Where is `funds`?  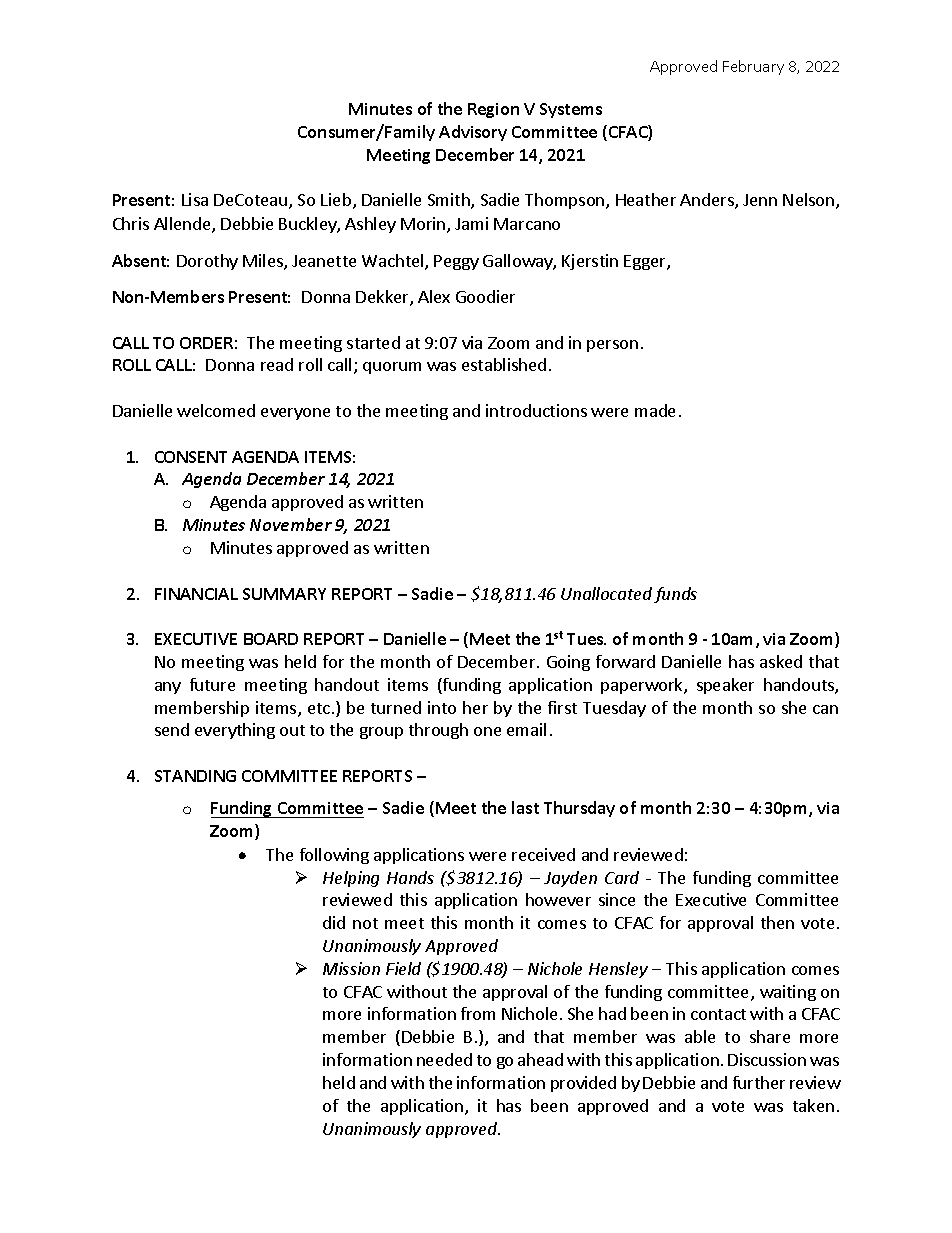 funds is located at coordinates (675, 595).
